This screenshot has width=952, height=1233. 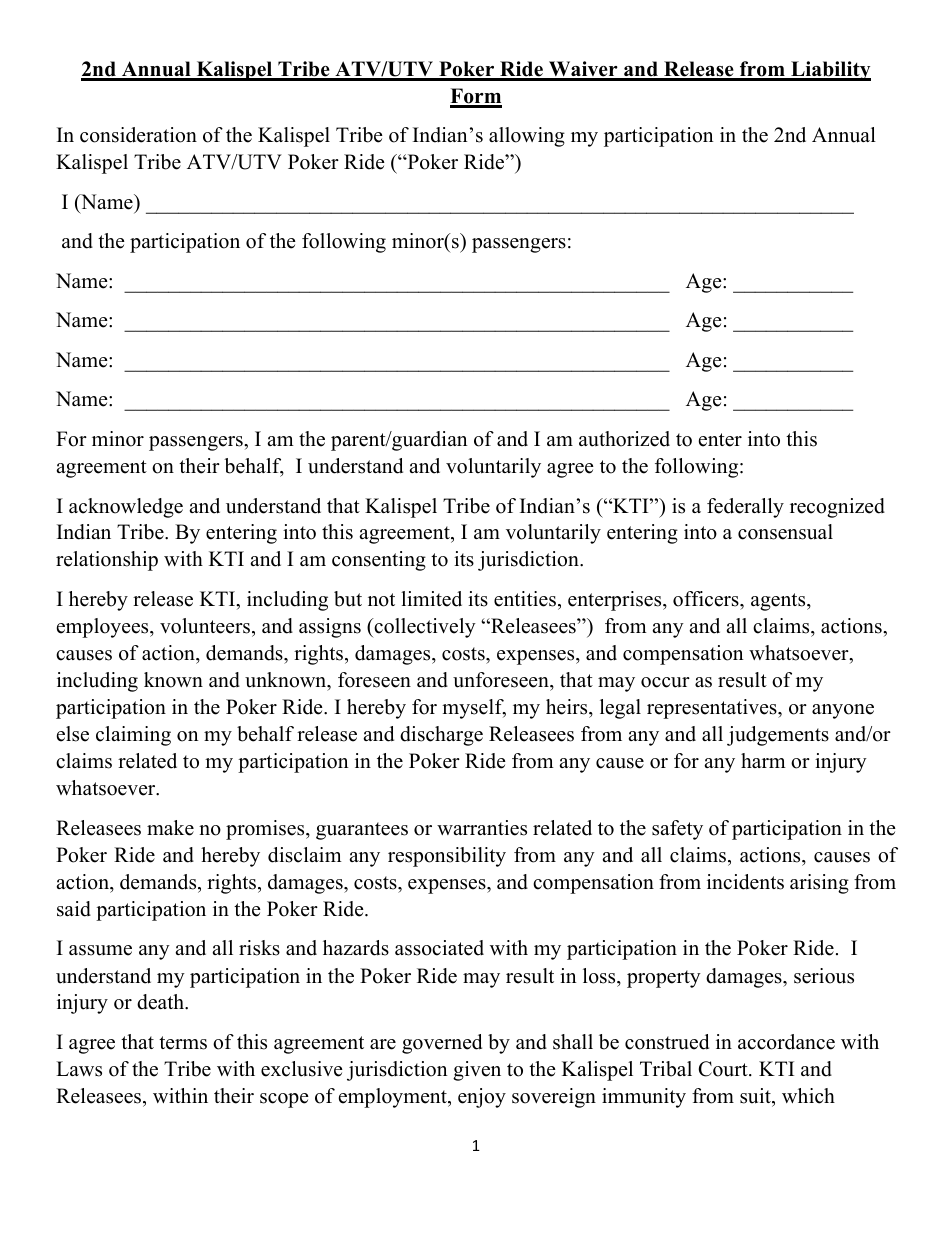 What do you see at coordinates (830, 71) in the screenshot?
I see `Liability` at bounding box center [830, 71].
